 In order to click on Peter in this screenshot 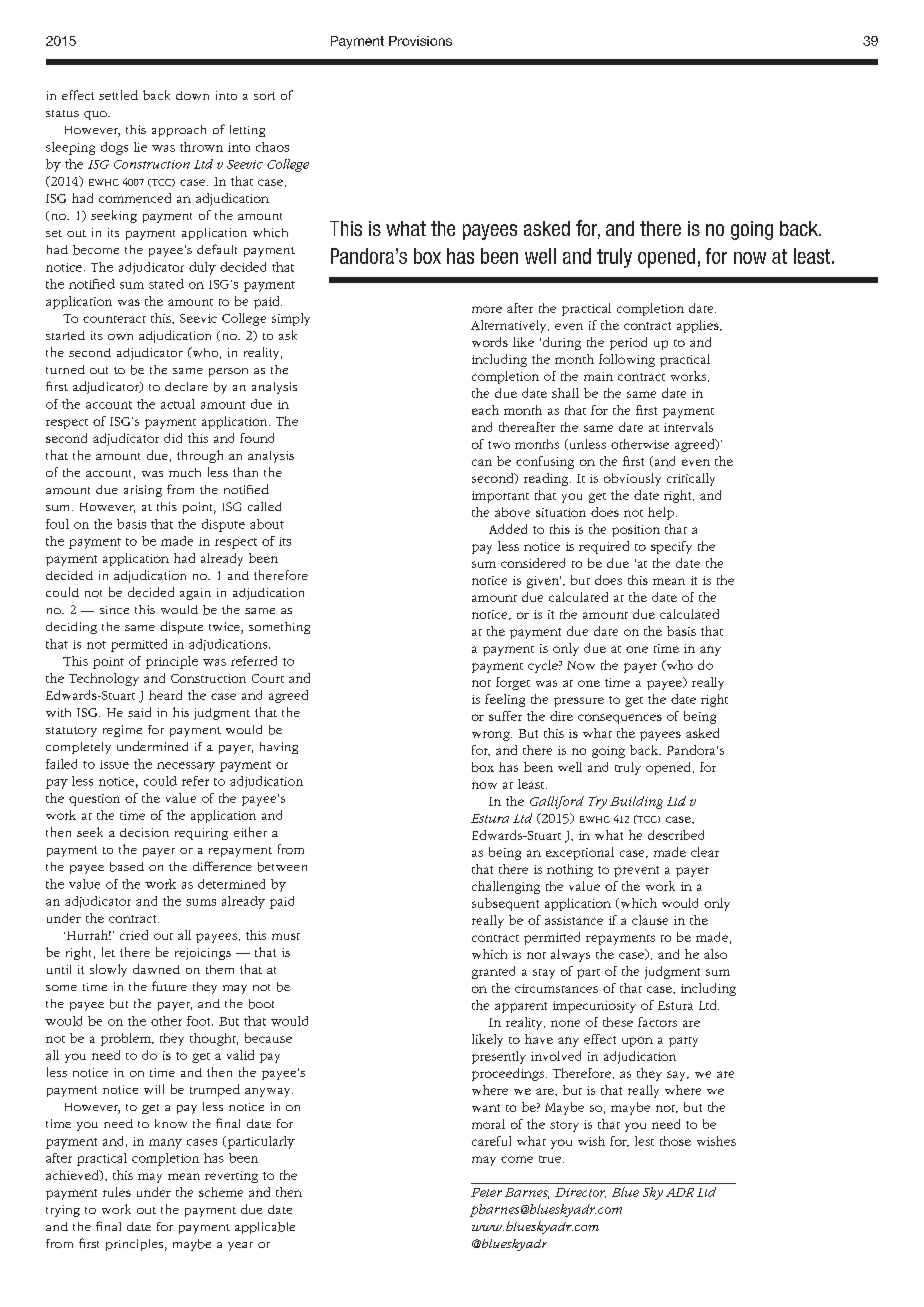, I will do `click(486, 1192)`.
